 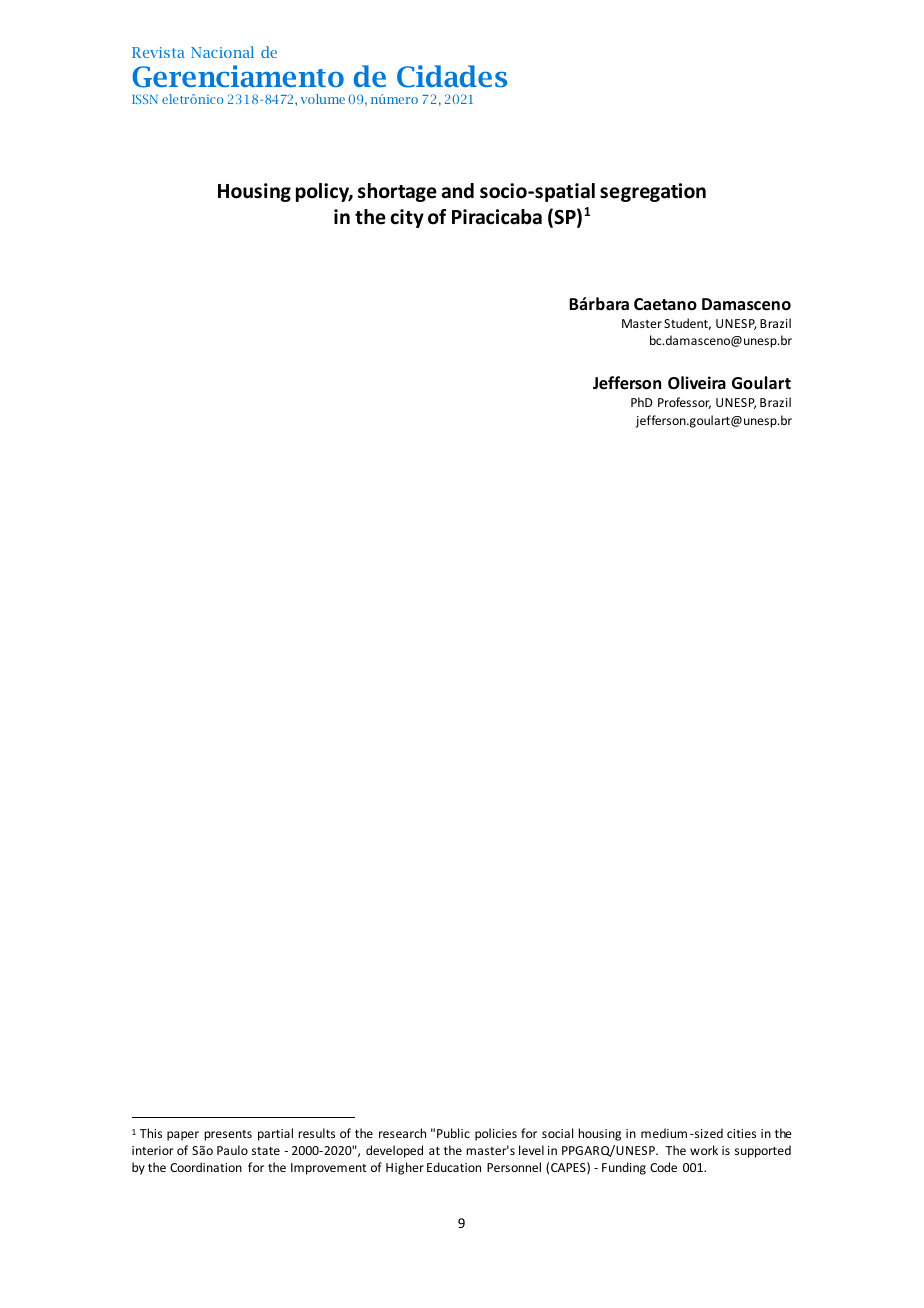 What do you see at coordinates (684, 403) in the screenshot?
I see `Professor` at bounding box center [684, 403].
